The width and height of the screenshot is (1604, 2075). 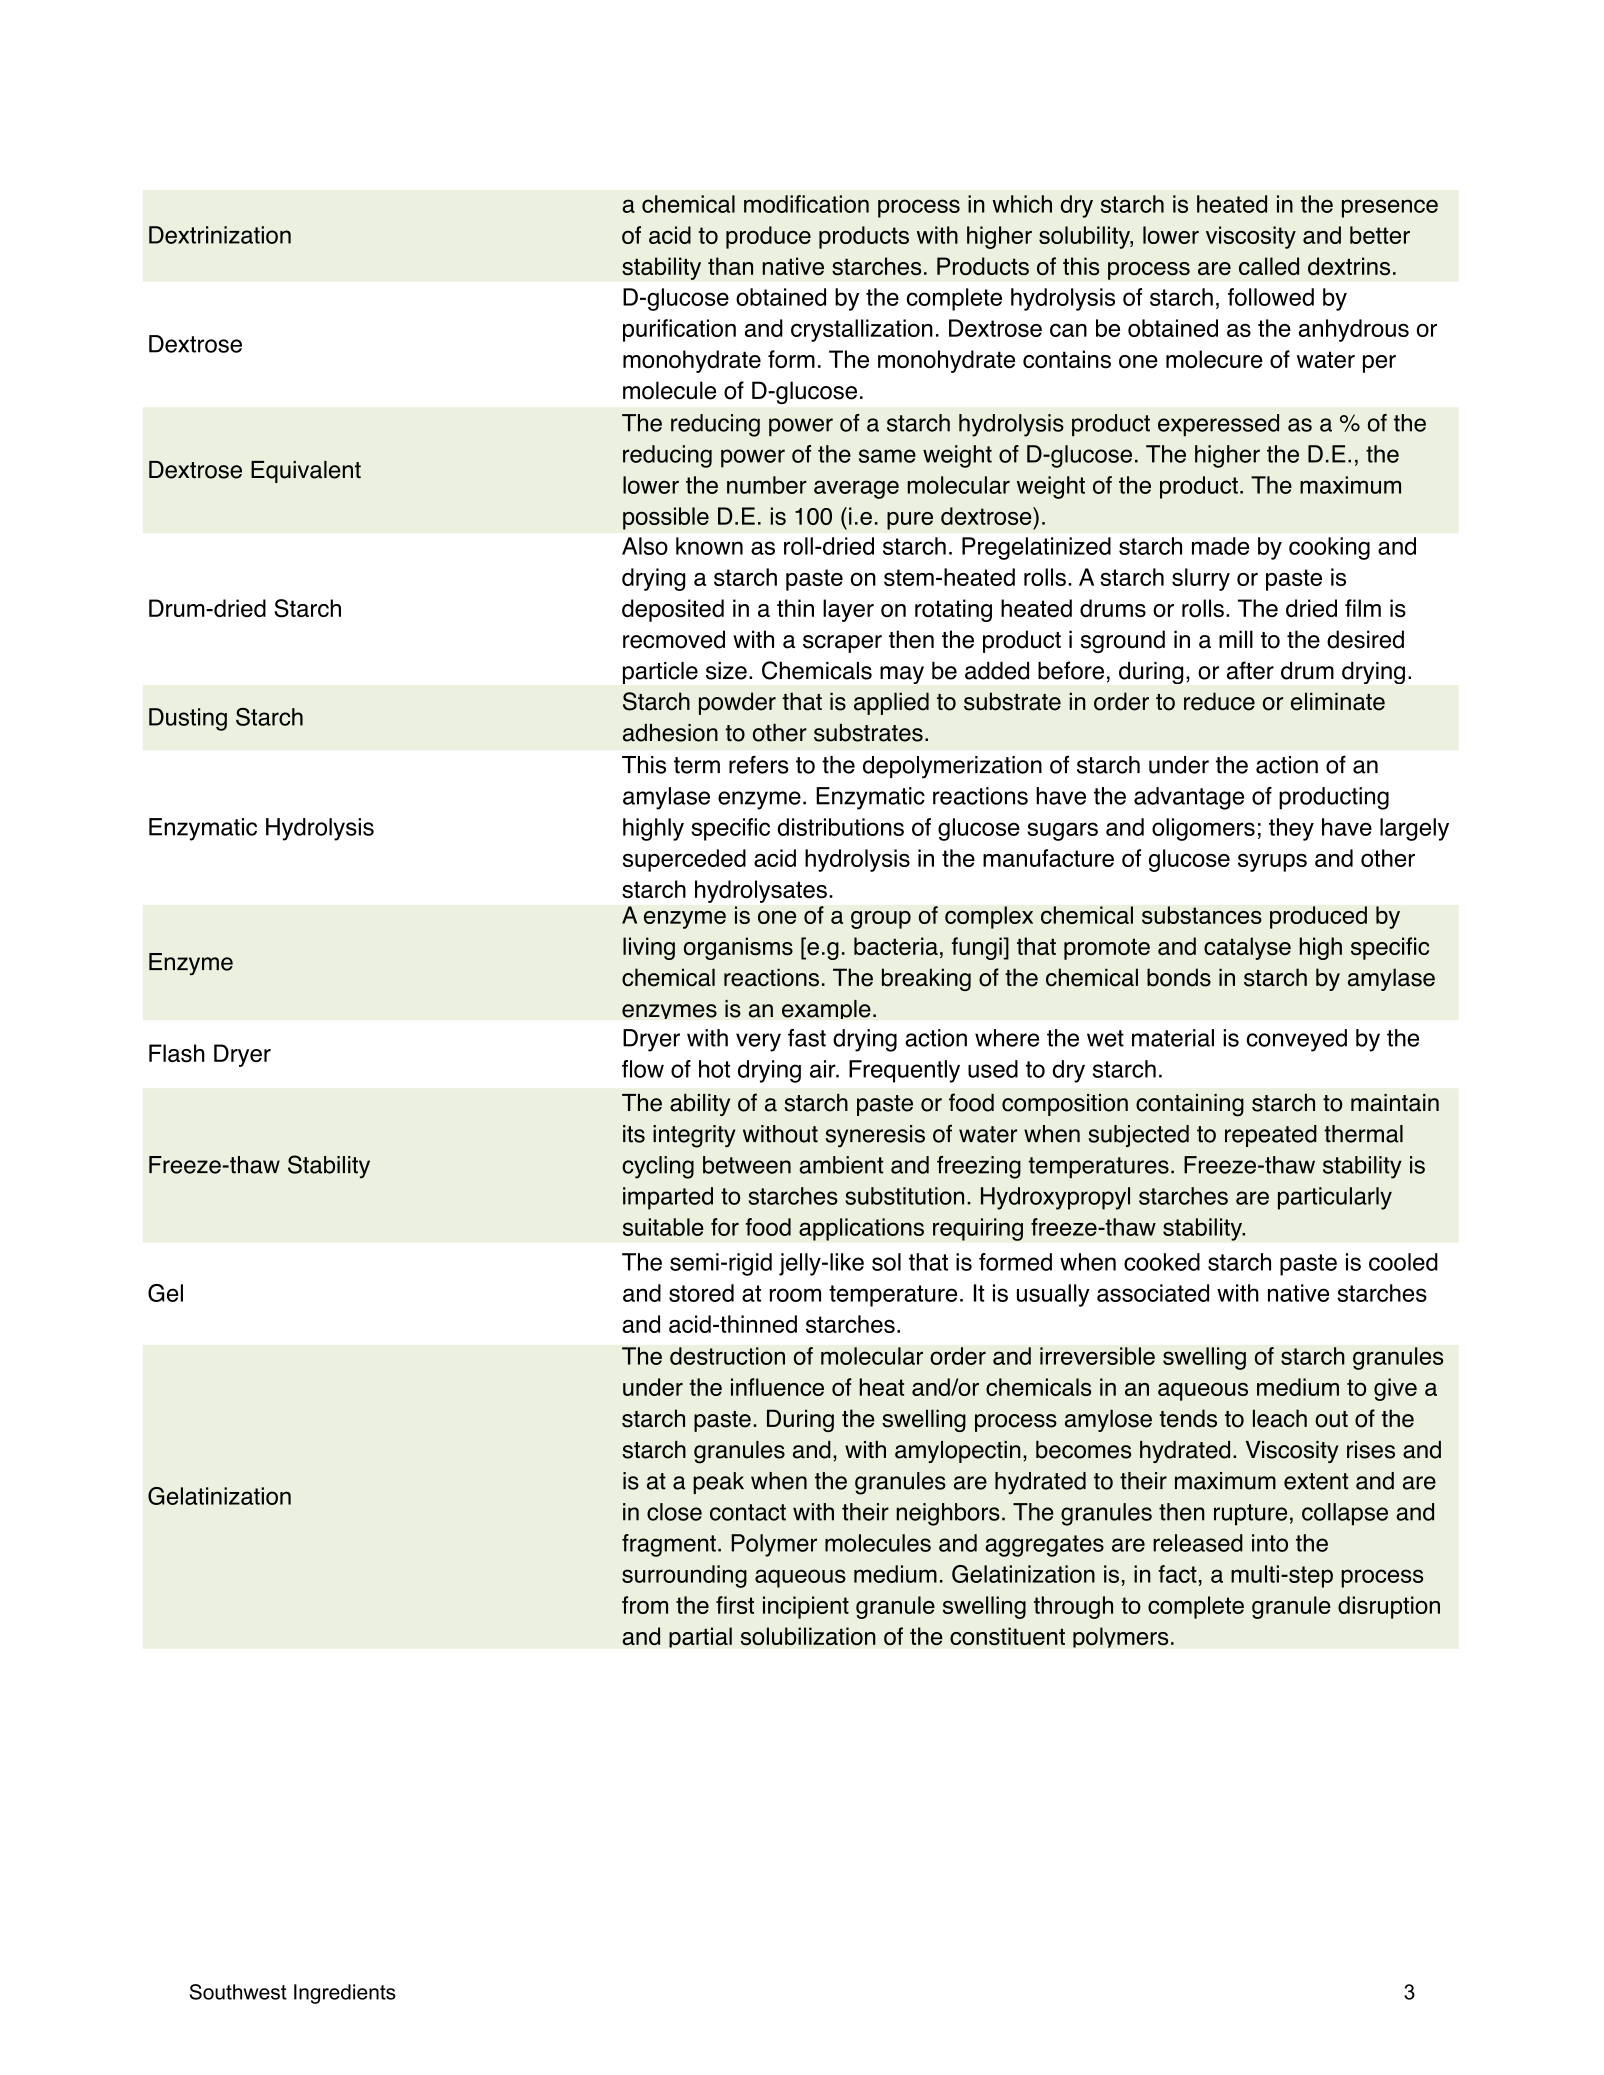 What do you see at coordinates (188, 719) in the screenshot?
I see `Dusting` at bounding box center [188, 719].
